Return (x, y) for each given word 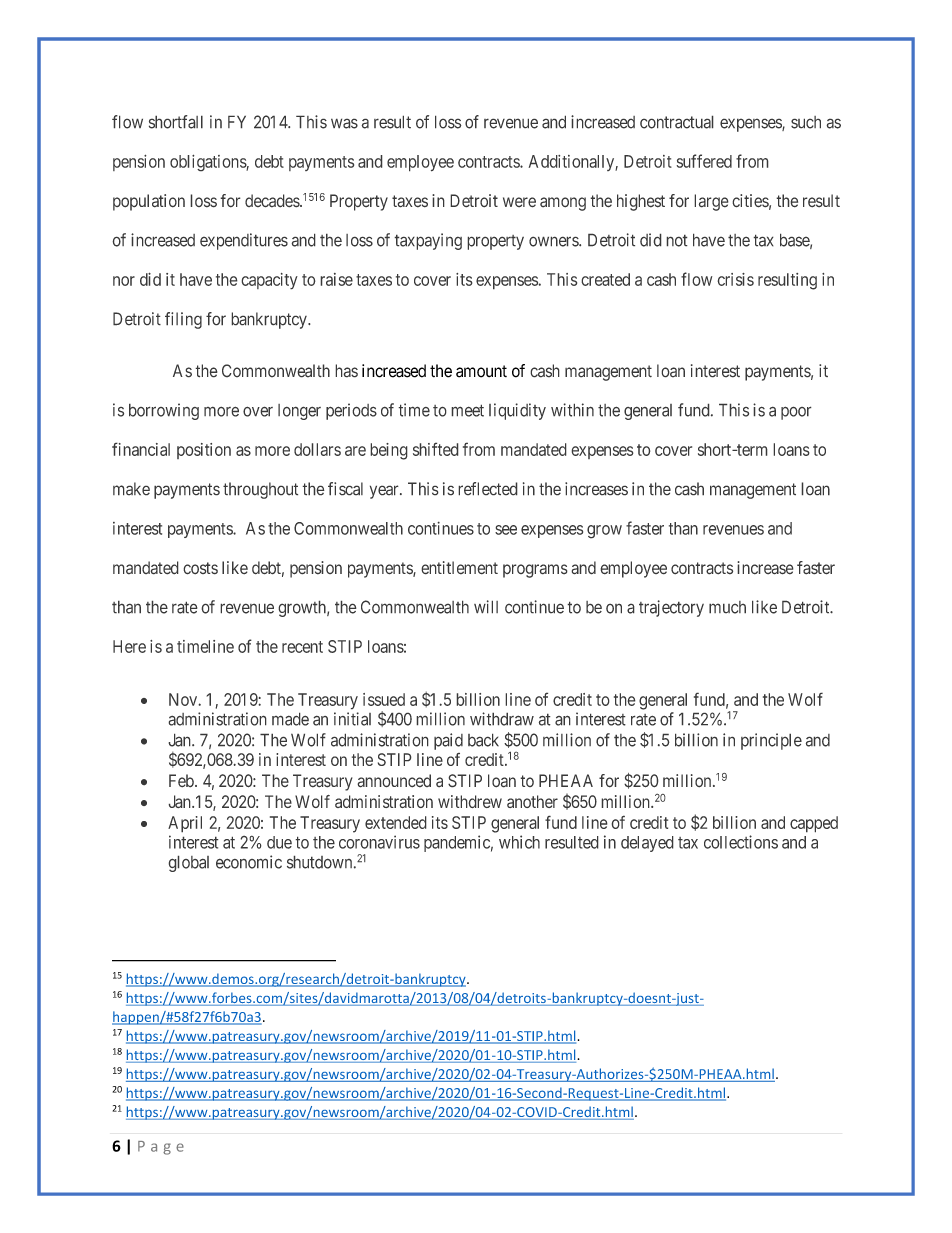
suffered (704, 161)
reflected (488, 489)
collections (741, 842)
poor (796, 413)
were (519, 202)
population (149, 202)
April (185, 824)
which (519, 842)
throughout (260, 490)
